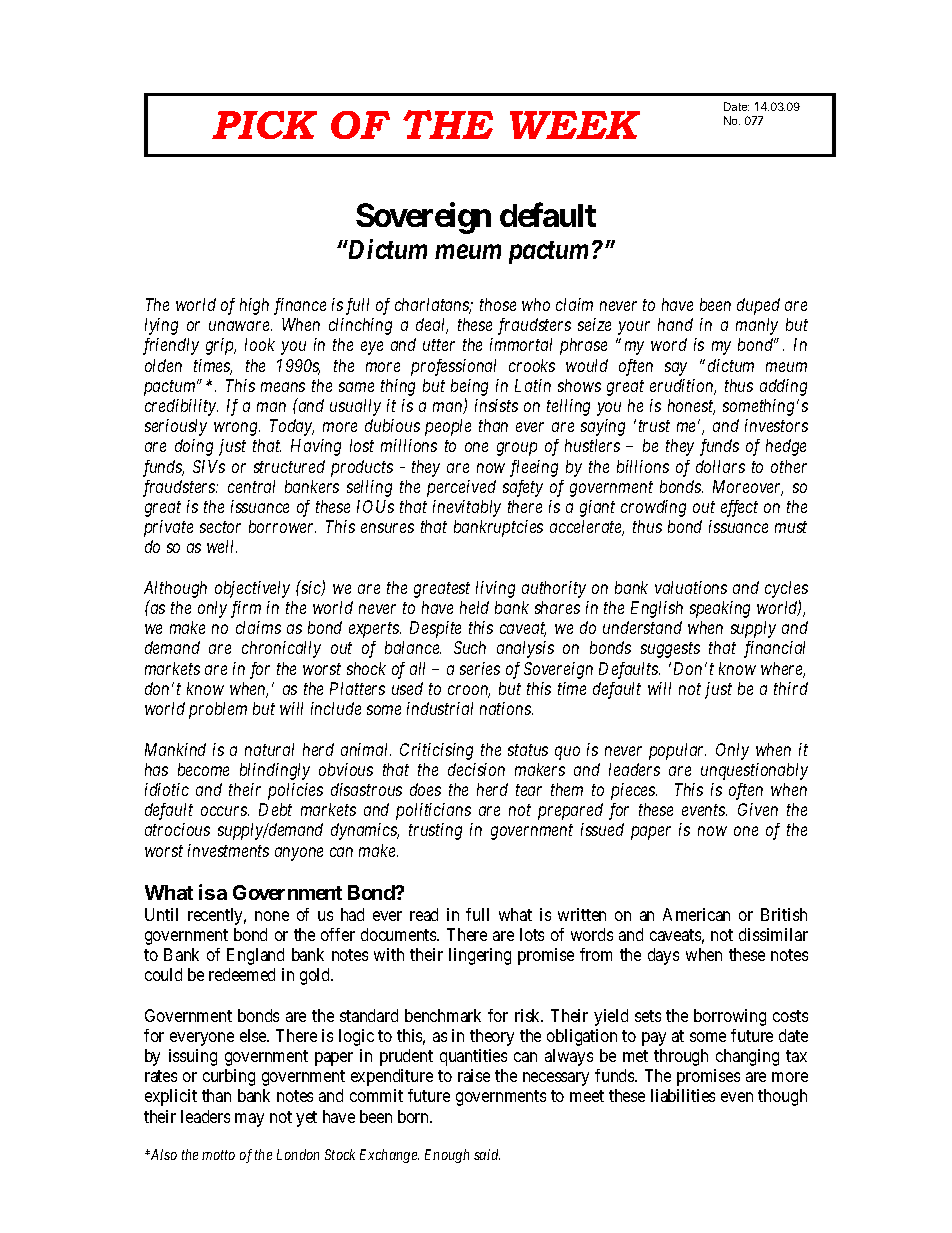  Describe the element at coordinates (264, 125) in the screenshot. I see `PICK` at that location.
